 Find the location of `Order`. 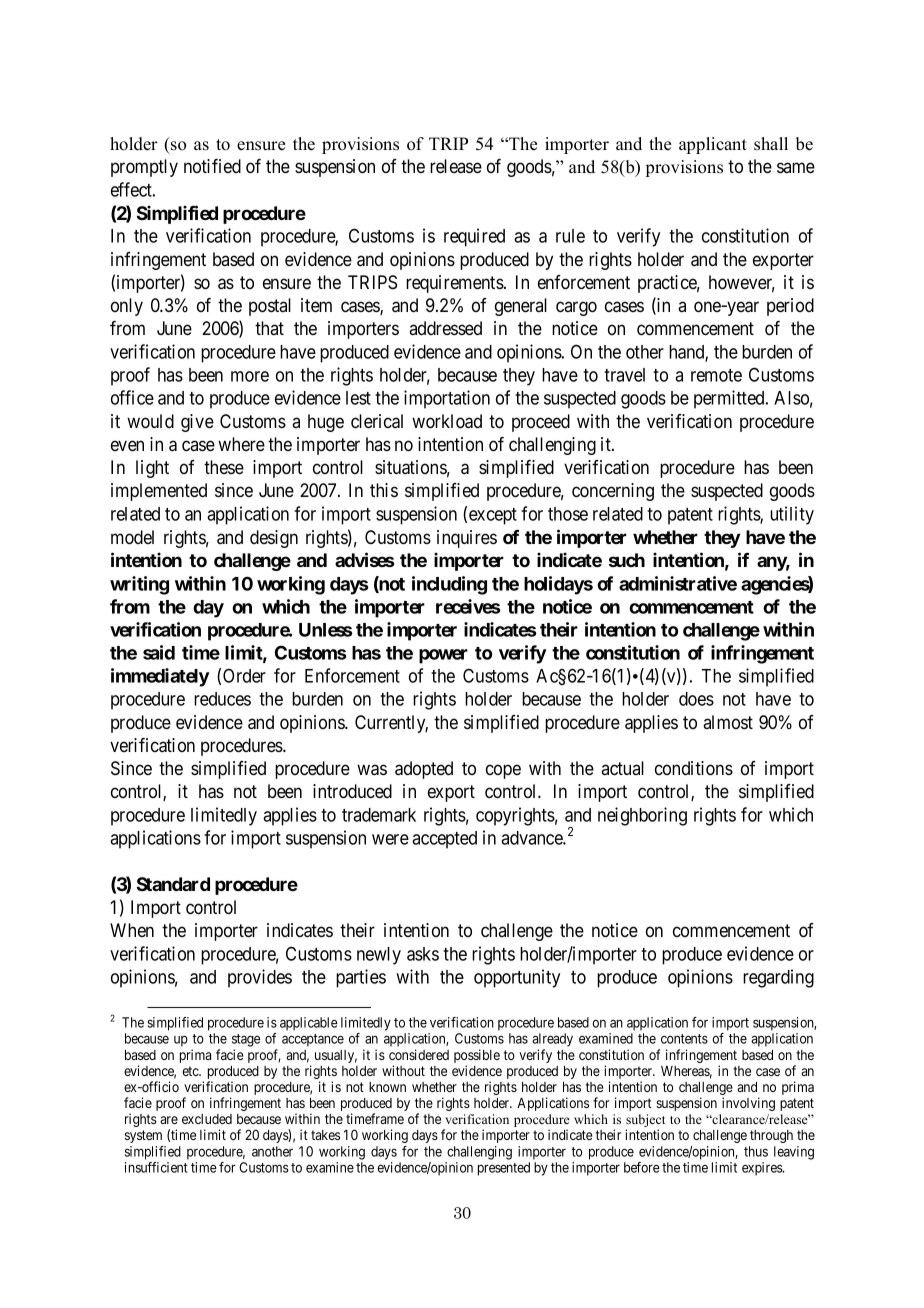

Order is located at coordinates (244, 675).
